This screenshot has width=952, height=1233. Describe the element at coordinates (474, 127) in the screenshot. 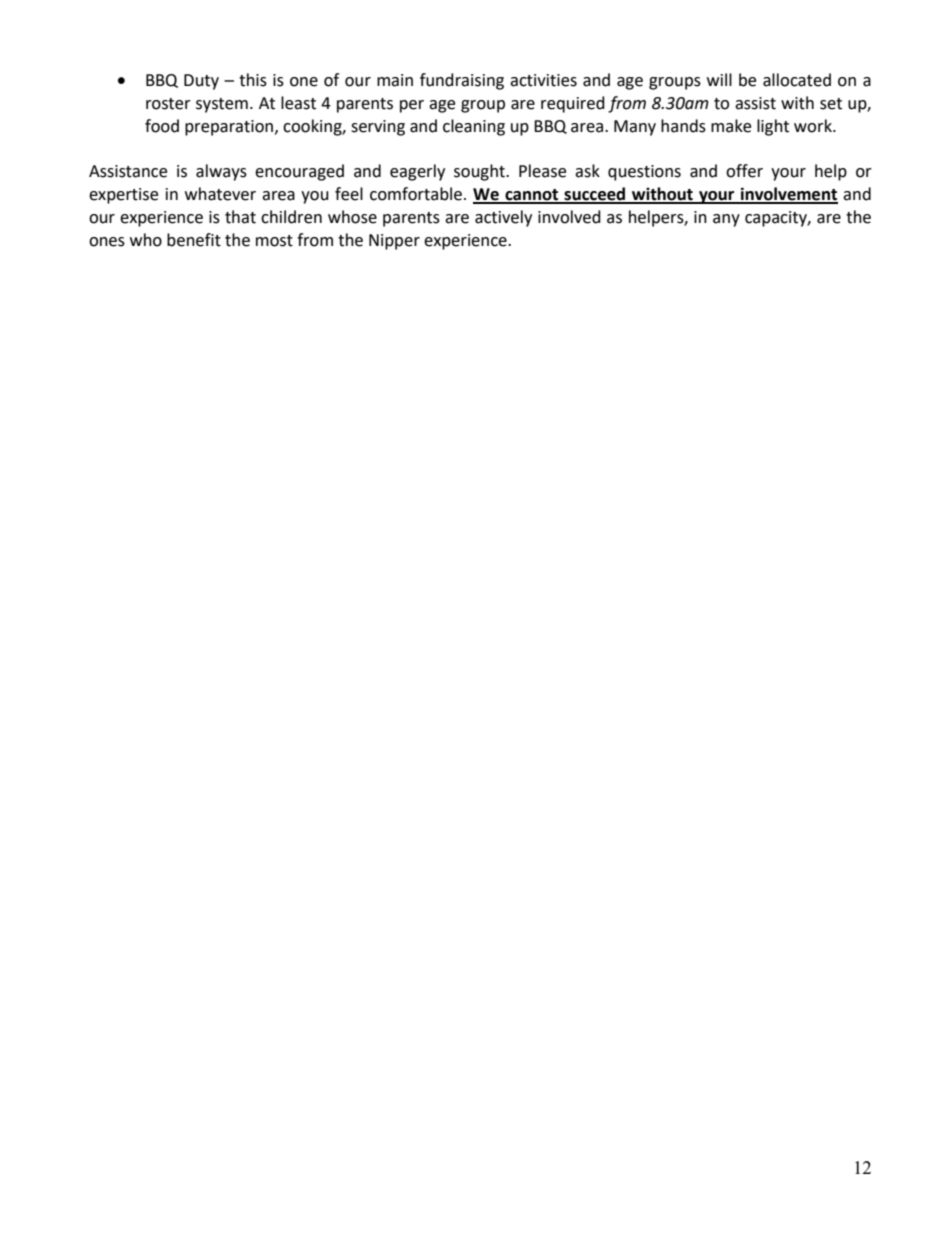

I see `cleaning` at that location.
